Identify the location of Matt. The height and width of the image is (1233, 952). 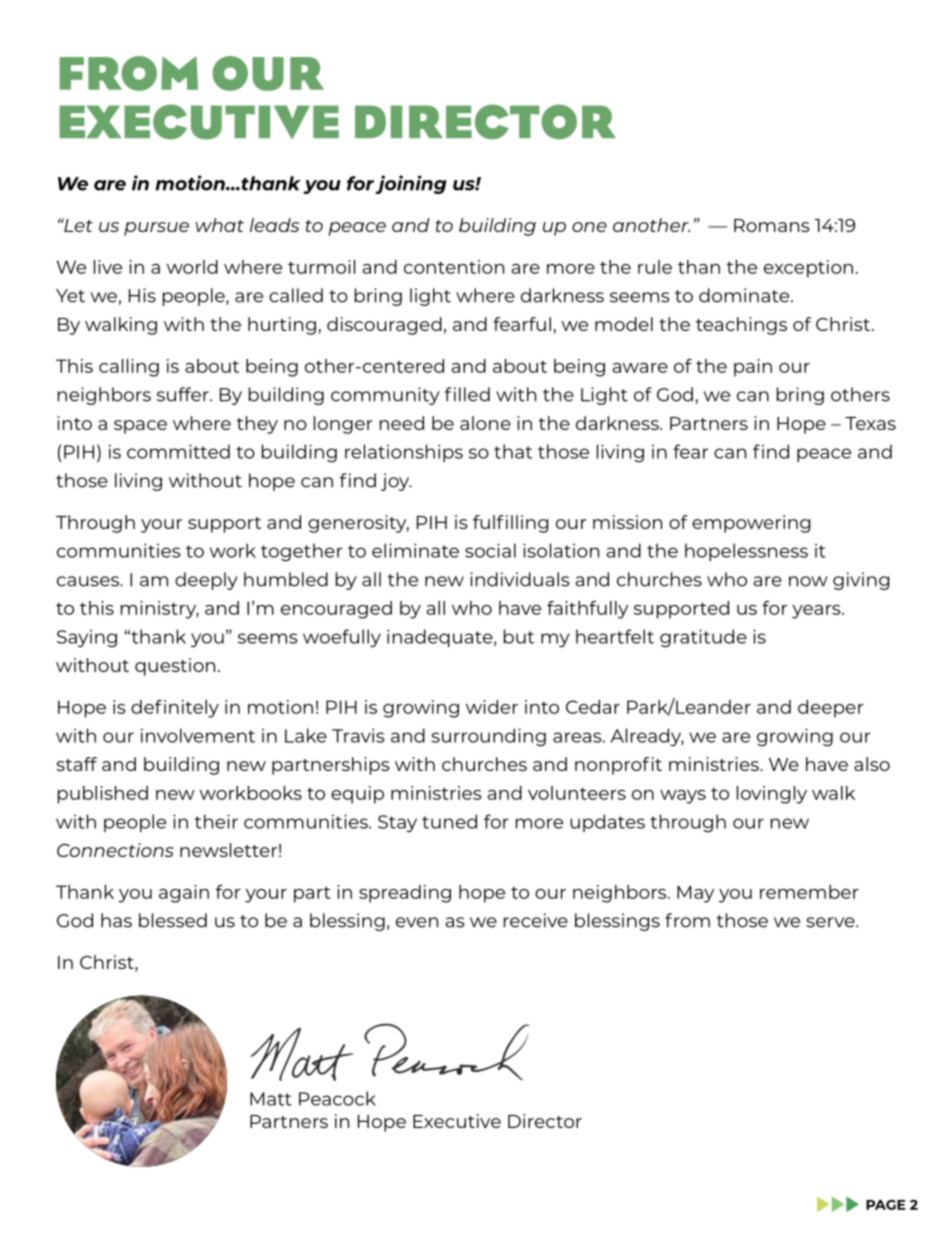
(271, 1099).
